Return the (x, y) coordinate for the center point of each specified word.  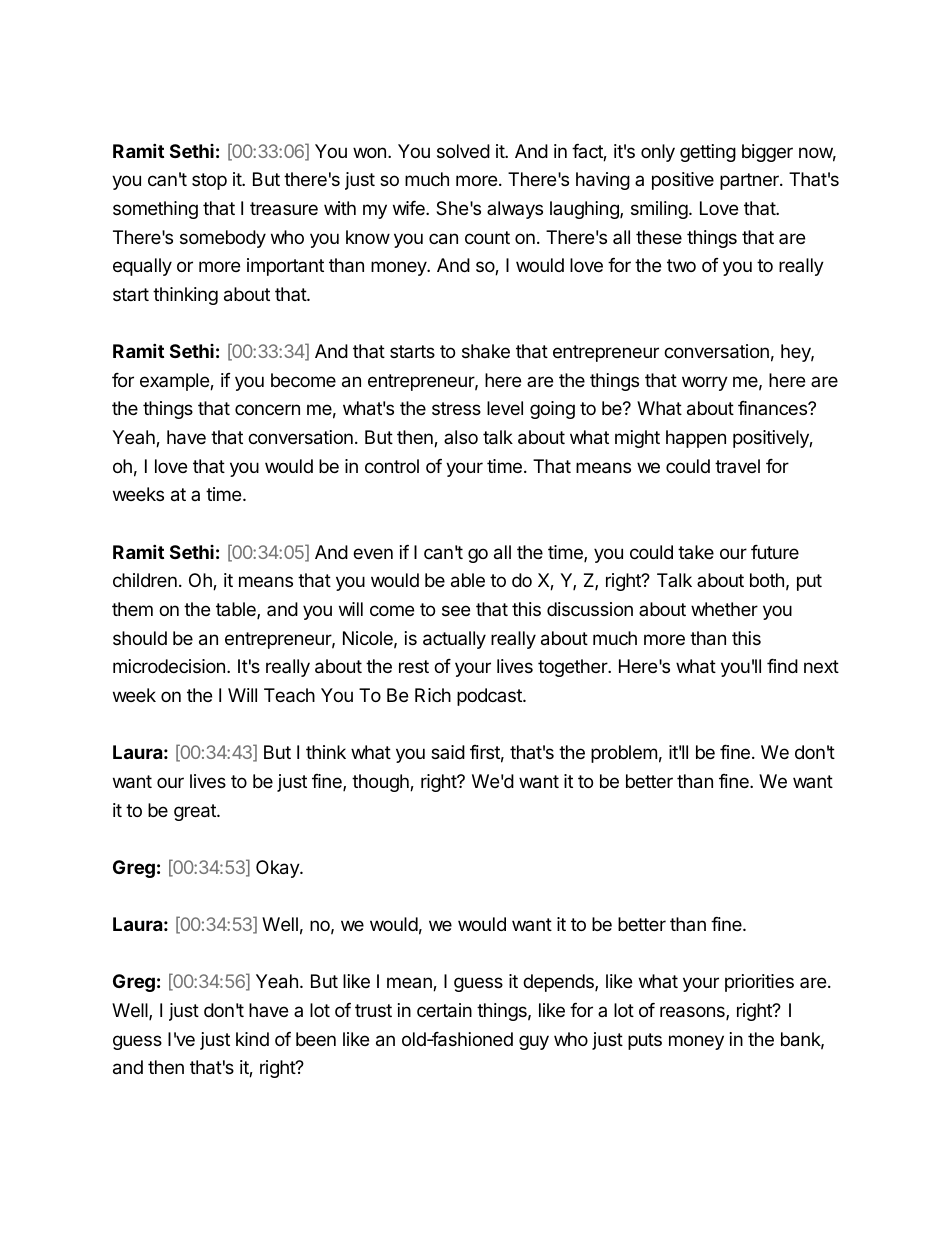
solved (463, 151)
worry (705, 383)
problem (624, 754)
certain (444, 1010)
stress (456, 408)
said (448, 752)
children (145, 580)
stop (209, 181)
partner (750, 181)
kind (252, 1039)
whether (724, 609)
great (196, 812)
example (175, 382)
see (456, 610)
